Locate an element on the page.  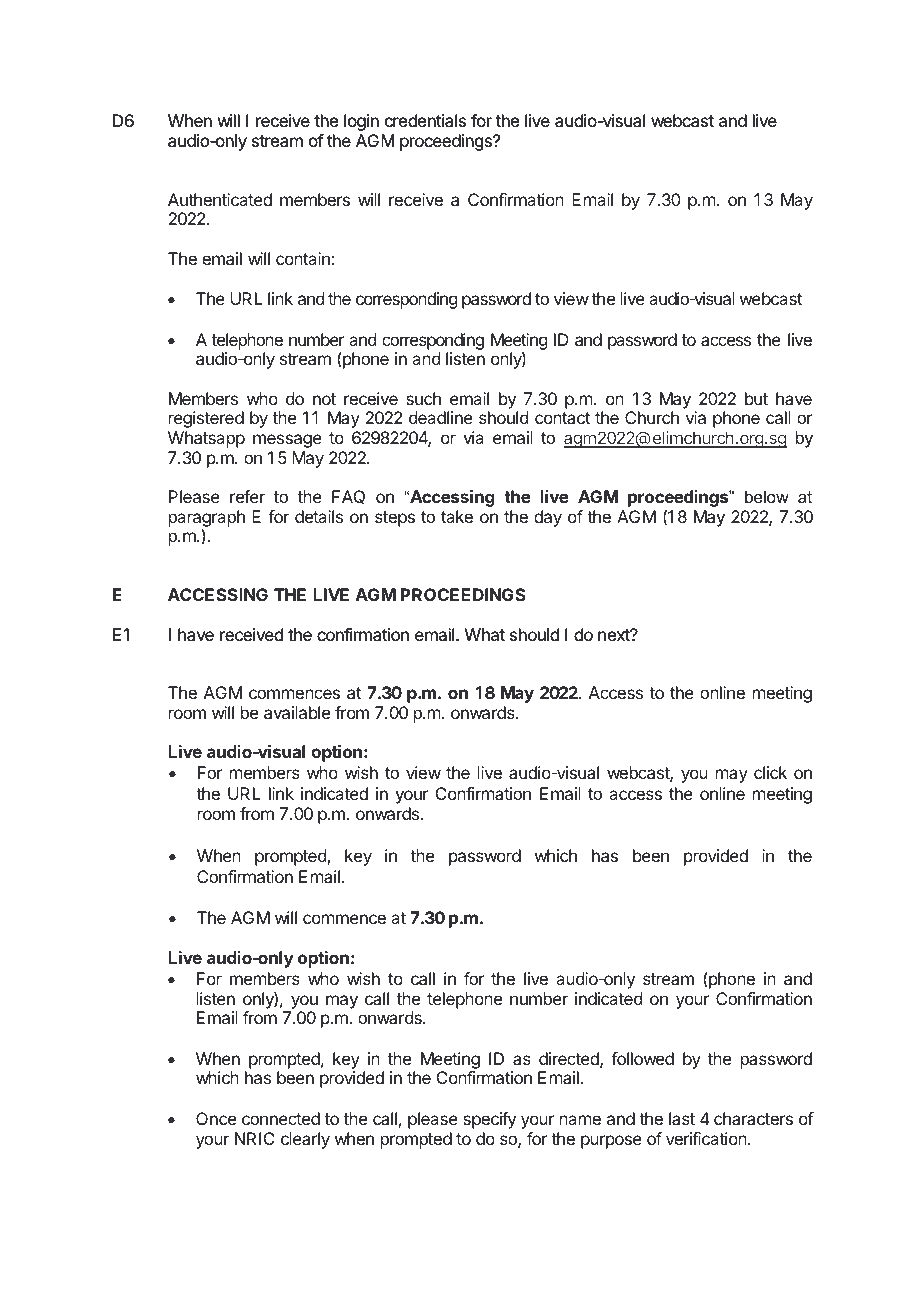
take is located at coordinates (457, 516).
